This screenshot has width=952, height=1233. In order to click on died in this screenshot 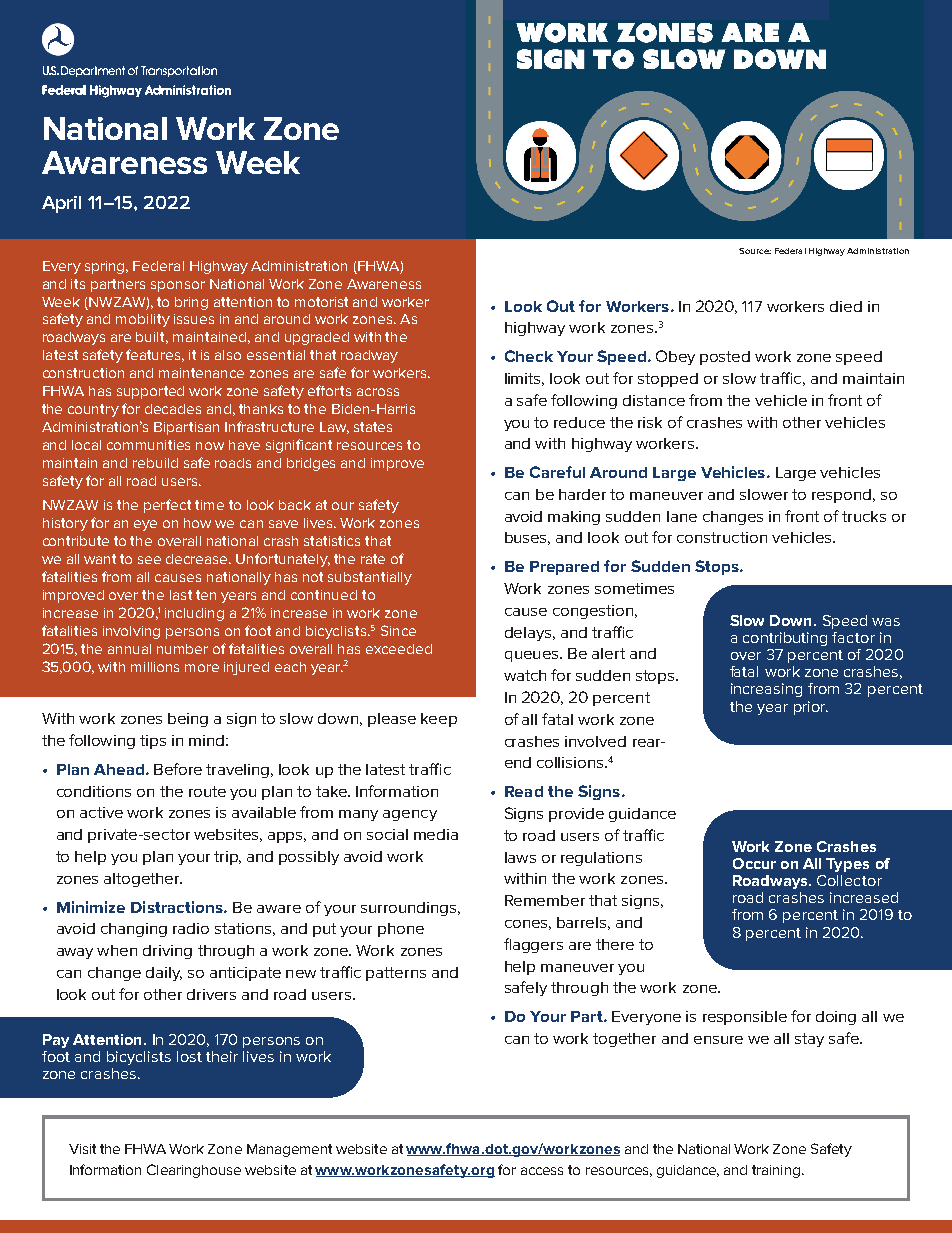, I will do `click(846, 306)`.
